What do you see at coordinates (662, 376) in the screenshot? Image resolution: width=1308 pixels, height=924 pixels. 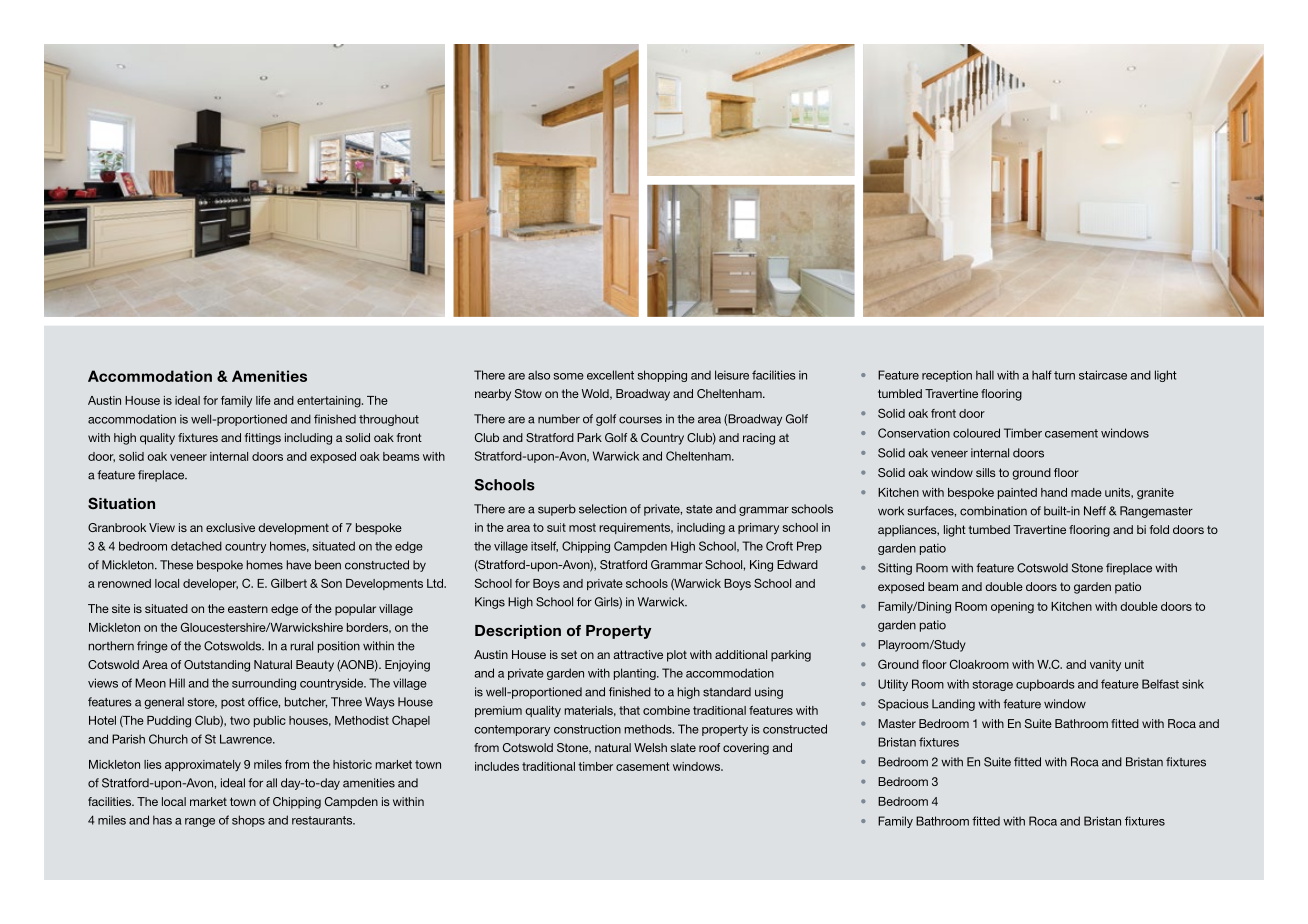 I see `shopping` at bounding box center [662, 376].
